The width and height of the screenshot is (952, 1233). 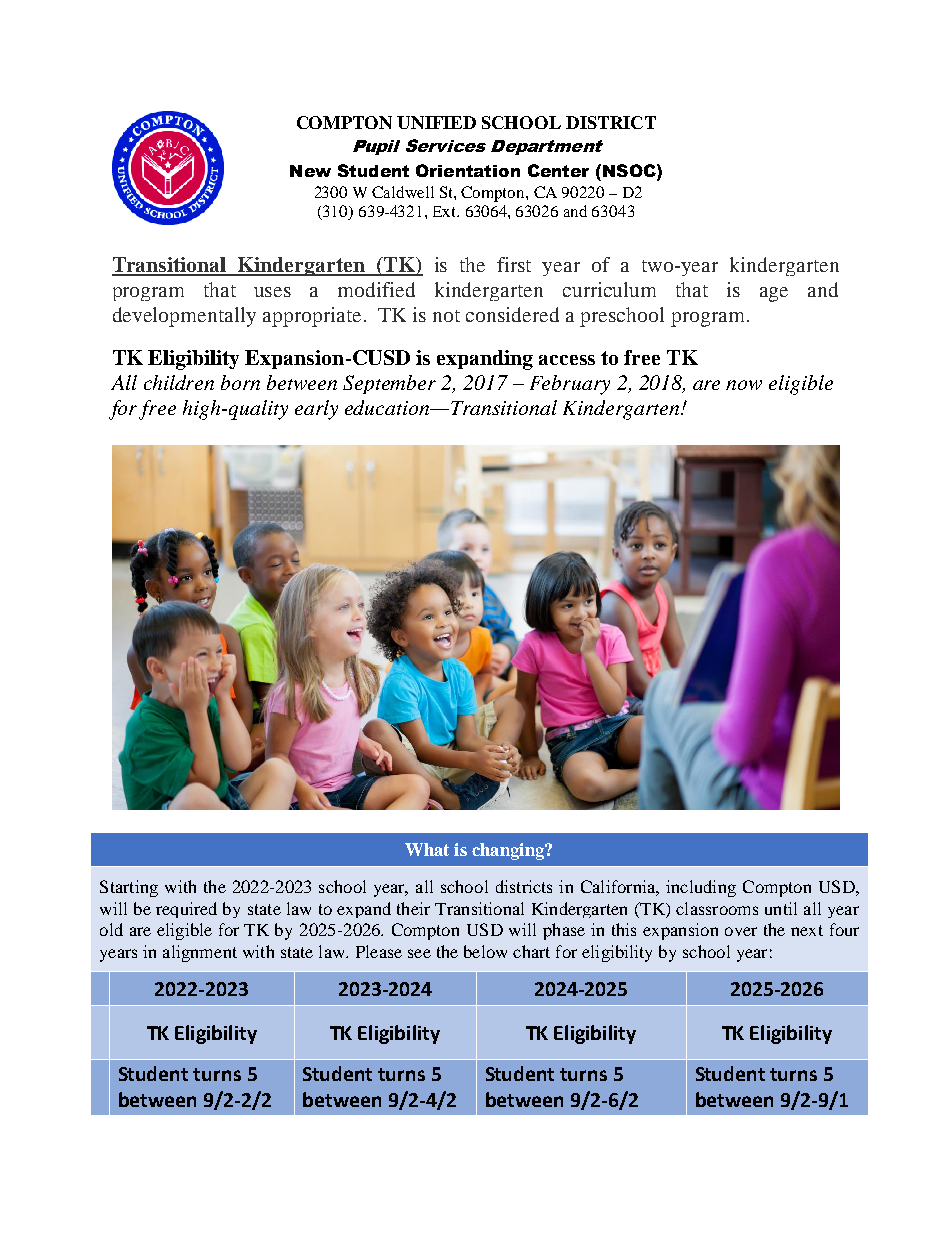 I want to click on What, so click(x=427, y=849).
